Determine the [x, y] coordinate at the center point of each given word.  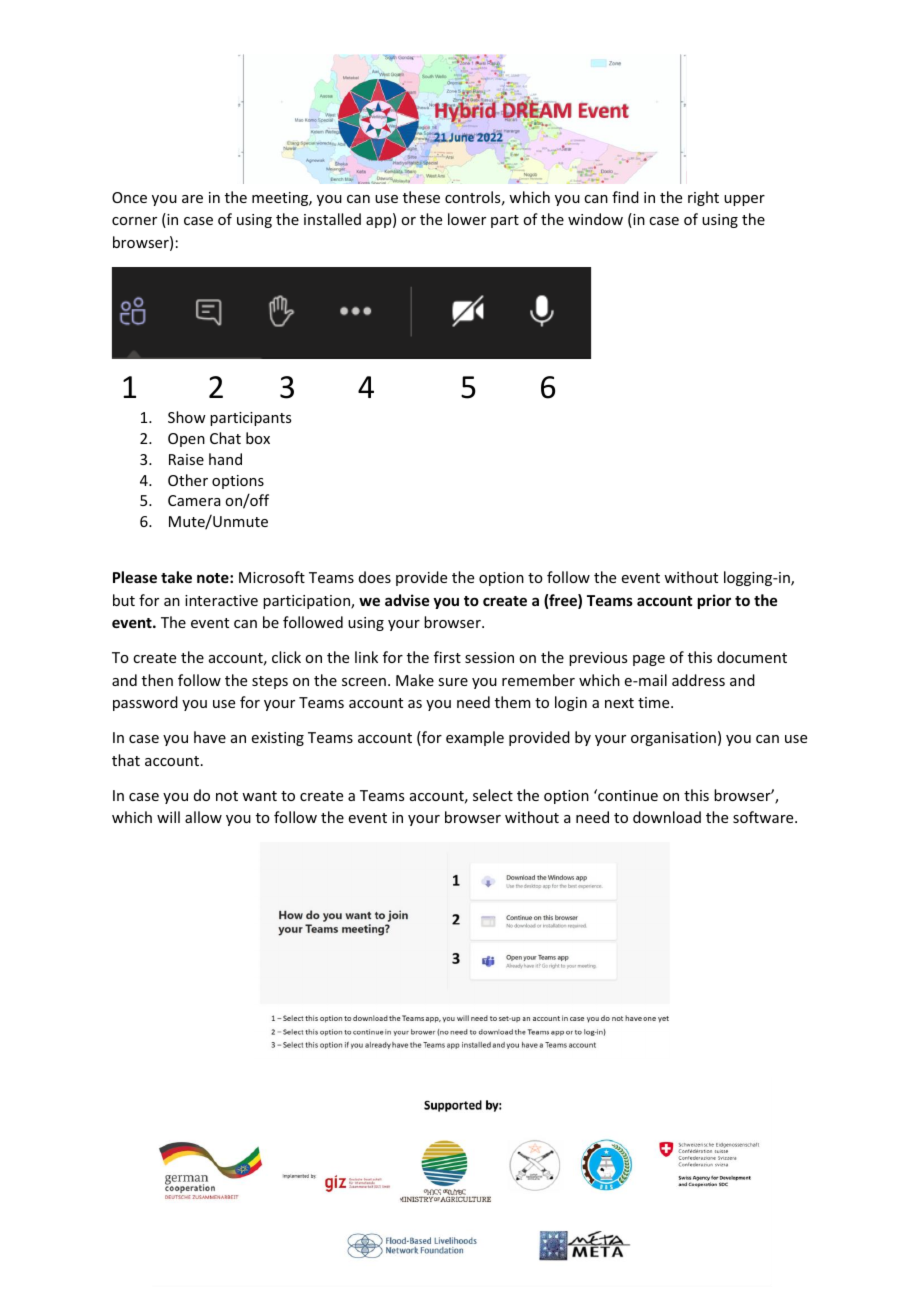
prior [714, 601]
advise [407, 600]
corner [134, 221]
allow [203, 817]
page [649, 660]
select [493, 795]
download [667, 817]
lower [467, 219]
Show [187, 417]
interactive [221, 600]
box [258, 438]
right [703, 198]
